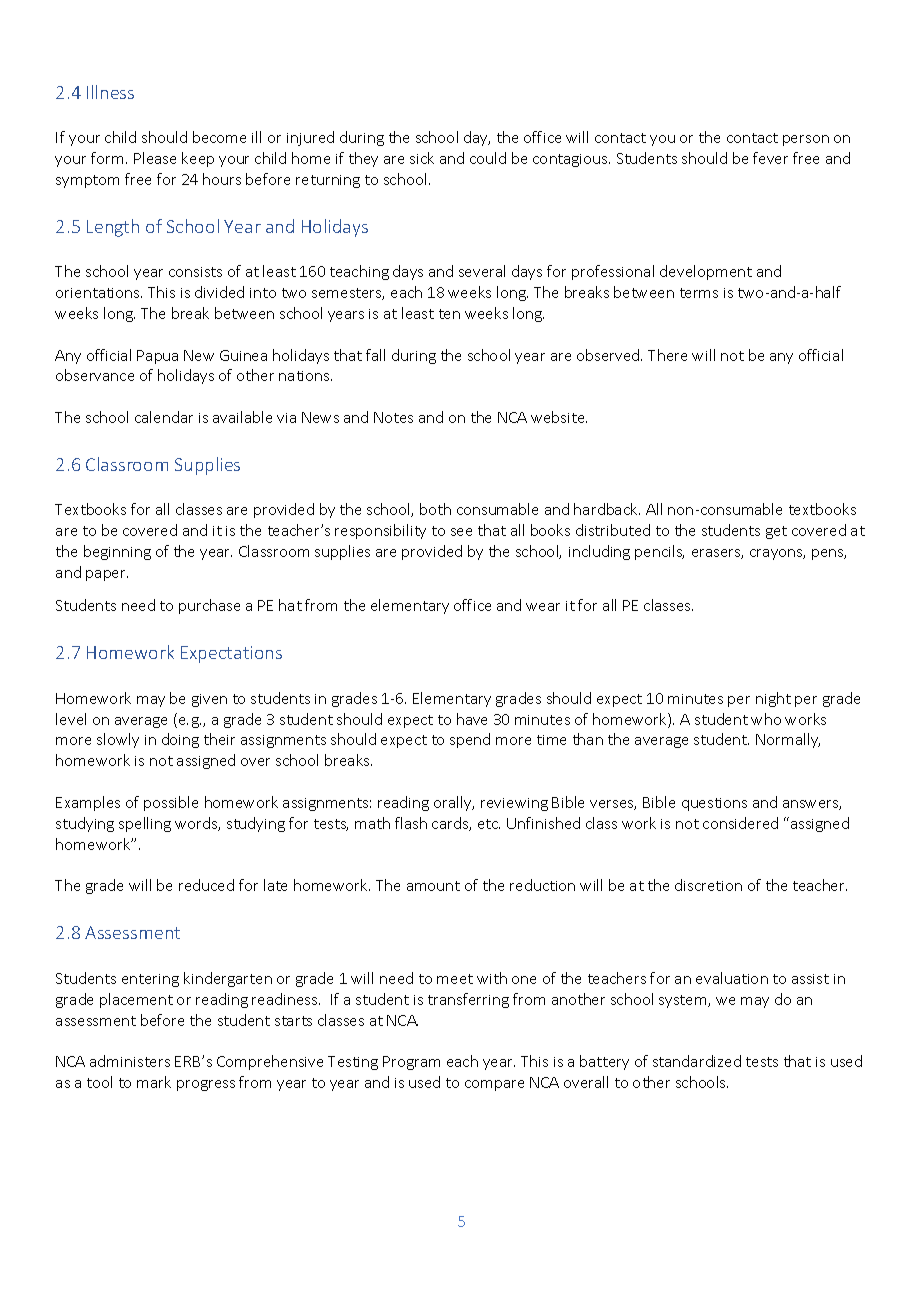 The image size is (924, 1308). Describe the element at coordinates (659, 552) in the document. I see `pencils` at that location.
